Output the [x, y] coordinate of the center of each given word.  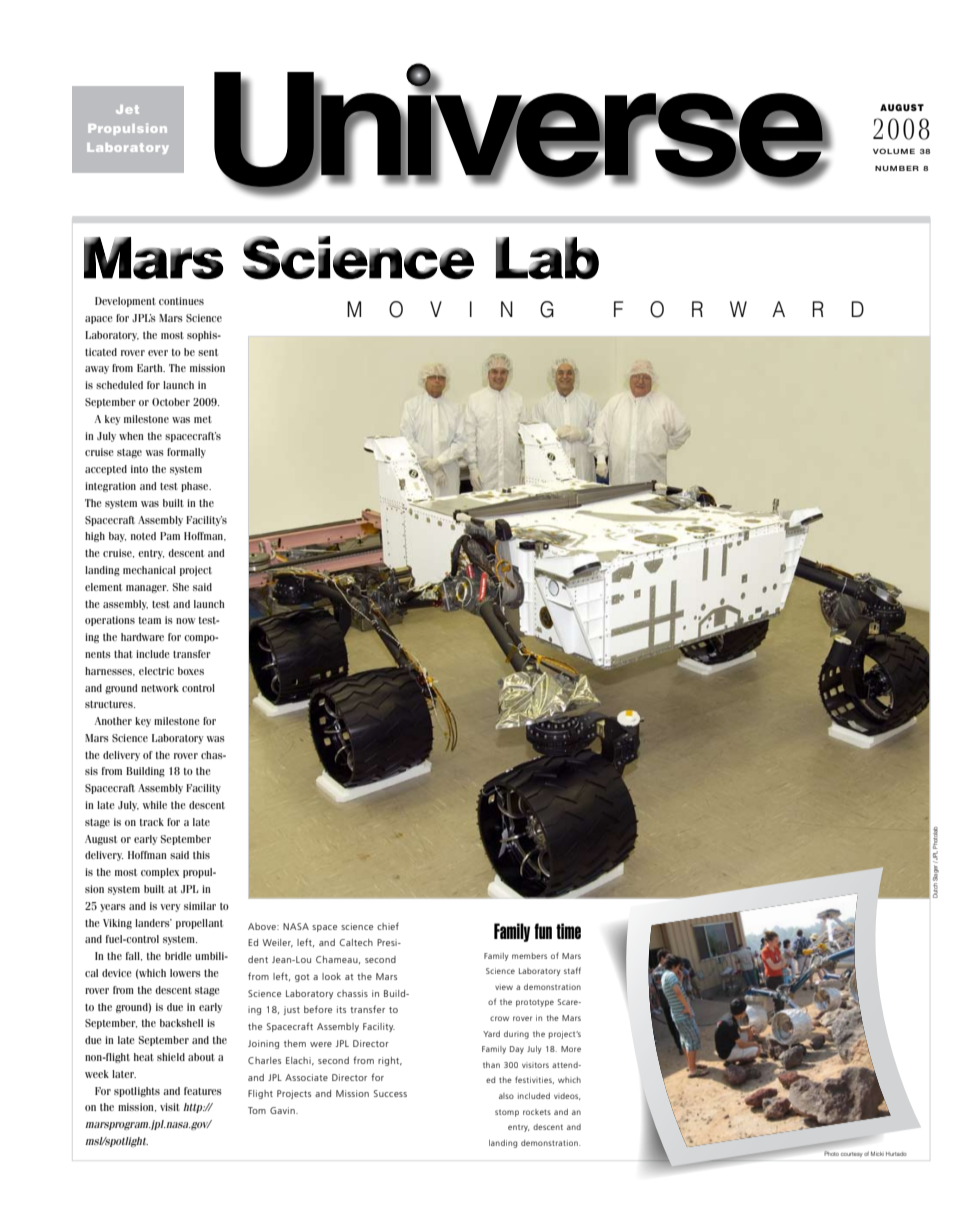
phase [196, 487]
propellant [199, 924]
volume [894, 151]
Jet [127, 109]
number [897, 168]
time [568, 931]
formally [186, 453]
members [529, 956]
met [203, 419]
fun [543, 931]
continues [181, 301]
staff [572, 970]
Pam [170, 536]
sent [208, 352]
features [203, 1091]
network [160, 688]
